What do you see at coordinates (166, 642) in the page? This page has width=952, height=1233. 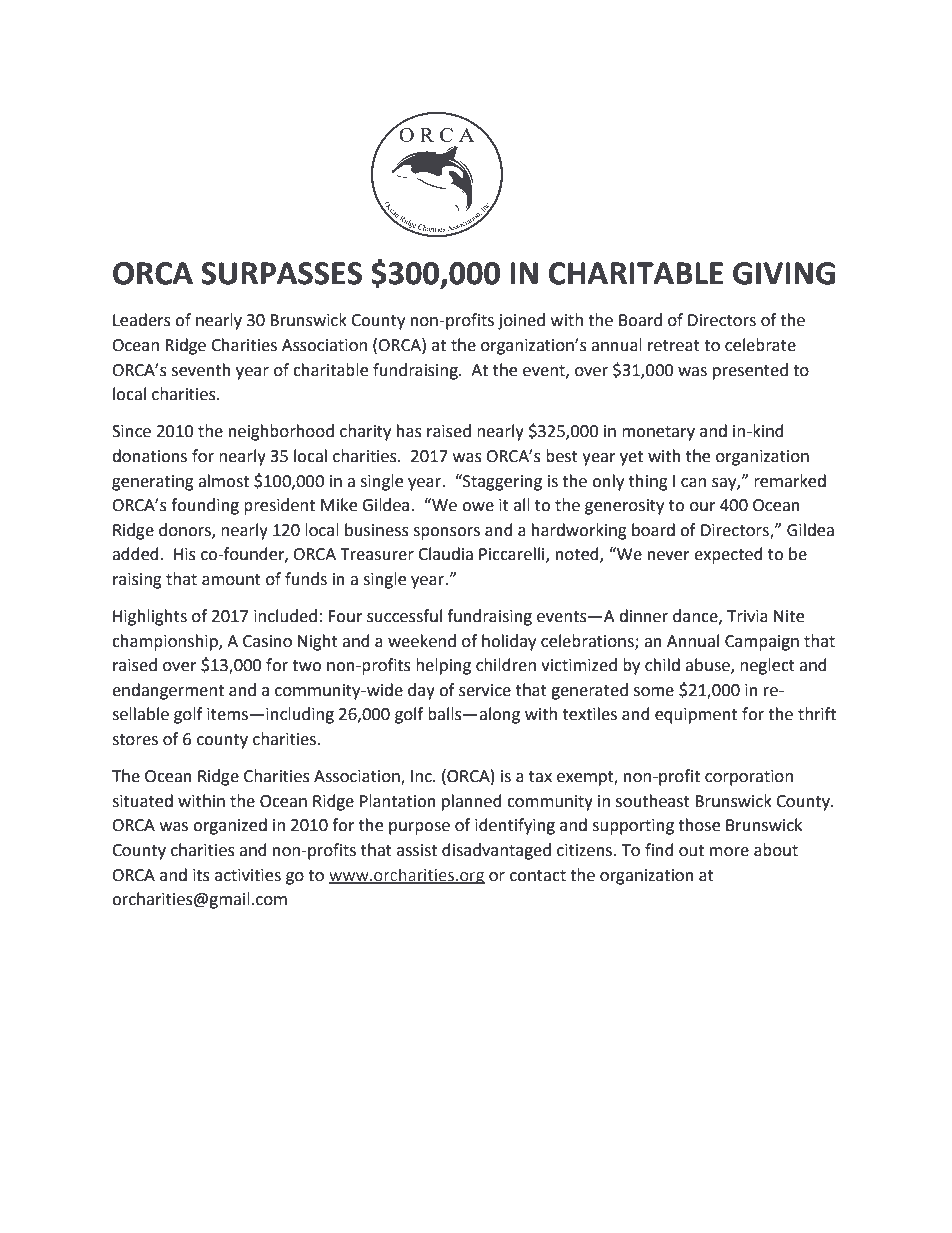 I see `championship` at bounding box center [166, 642].
